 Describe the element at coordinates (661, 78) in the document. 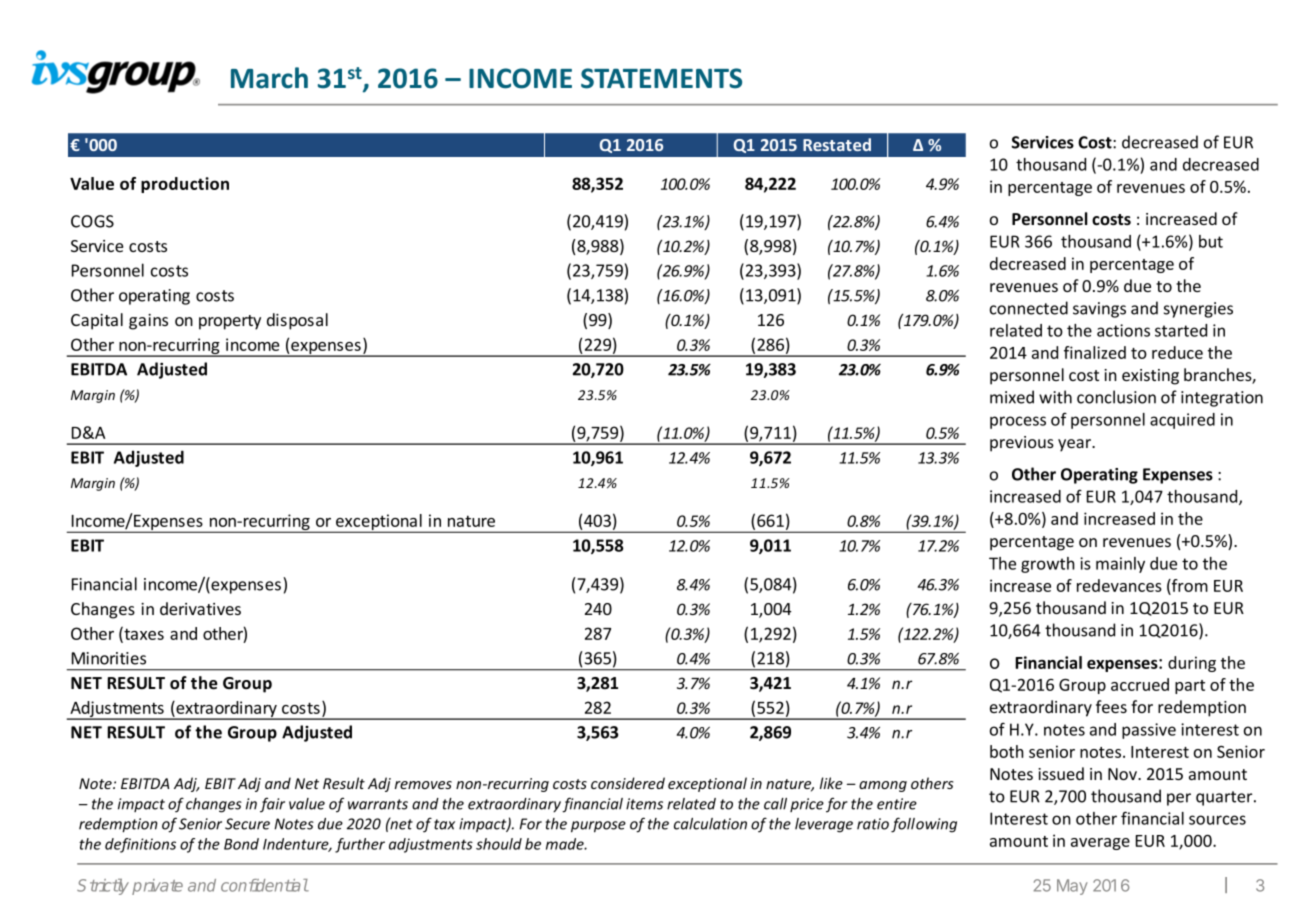

I see `STATEMENTS` at that location.
